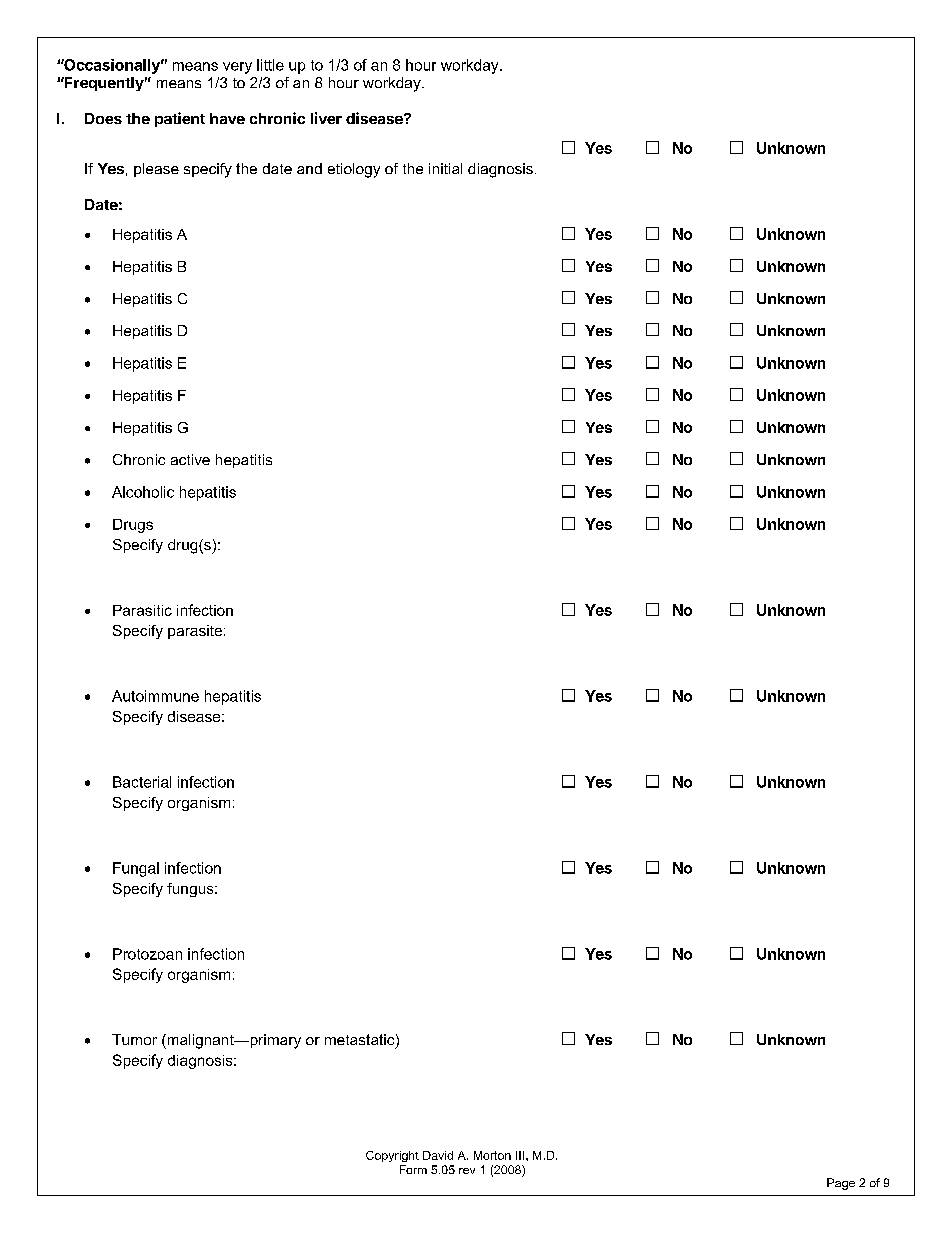 This screenshot has width=952, height=1233. Describe the element at coordinates (191, 890) in the screenshot. I see `fungus` at that location.
